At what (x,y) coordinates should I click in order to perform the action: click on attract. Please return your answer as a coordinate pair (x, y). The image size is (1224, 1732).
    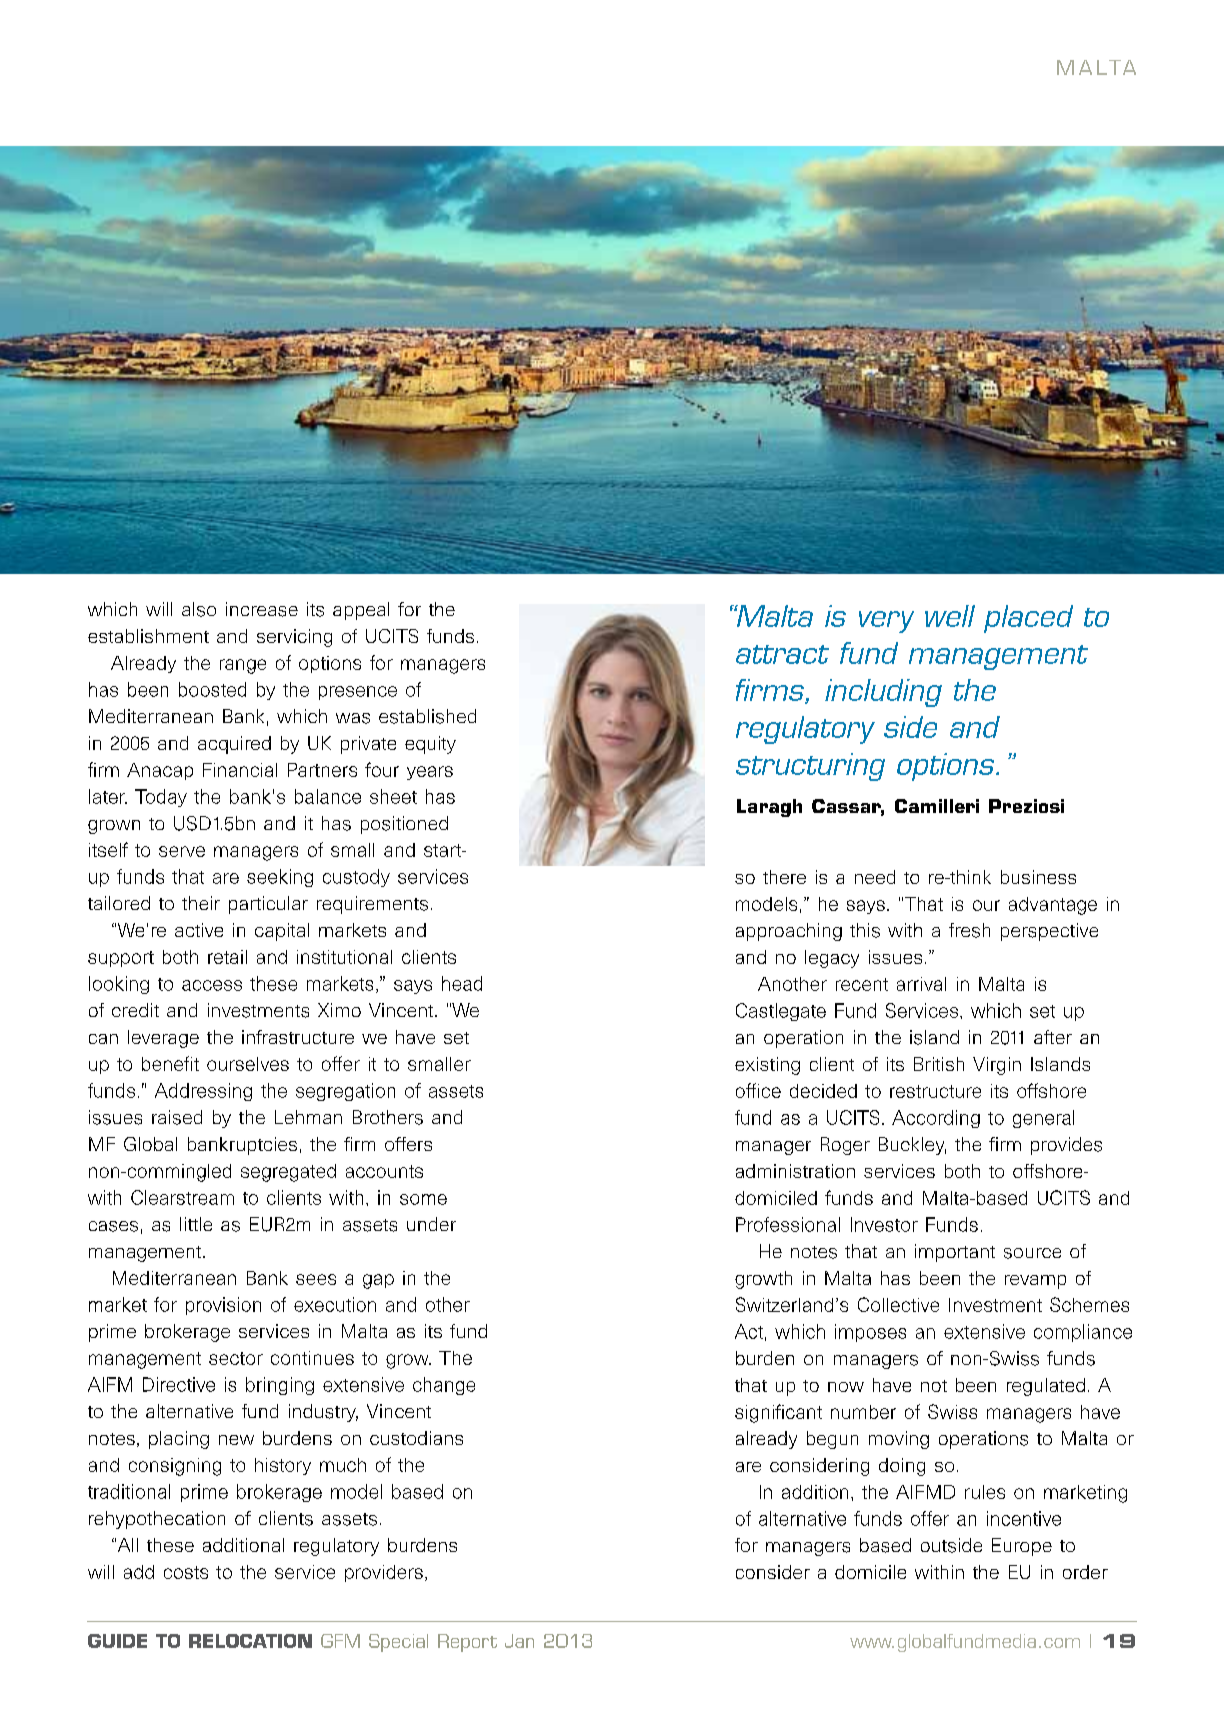
    Looking at the image, I should click on (782, 654).
